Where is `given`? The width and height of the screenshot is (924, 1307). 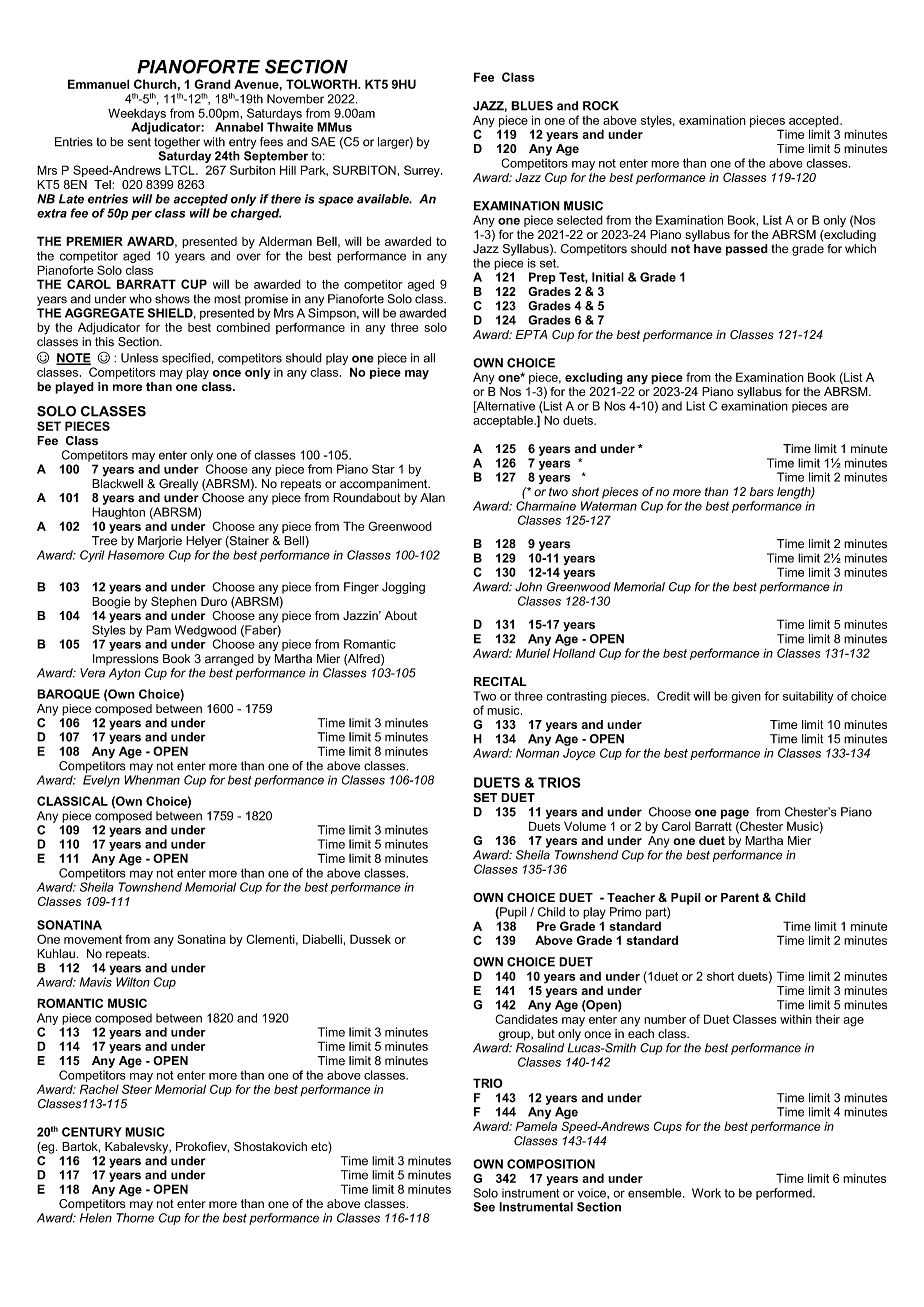
given is located at coordinates (746, 697).
